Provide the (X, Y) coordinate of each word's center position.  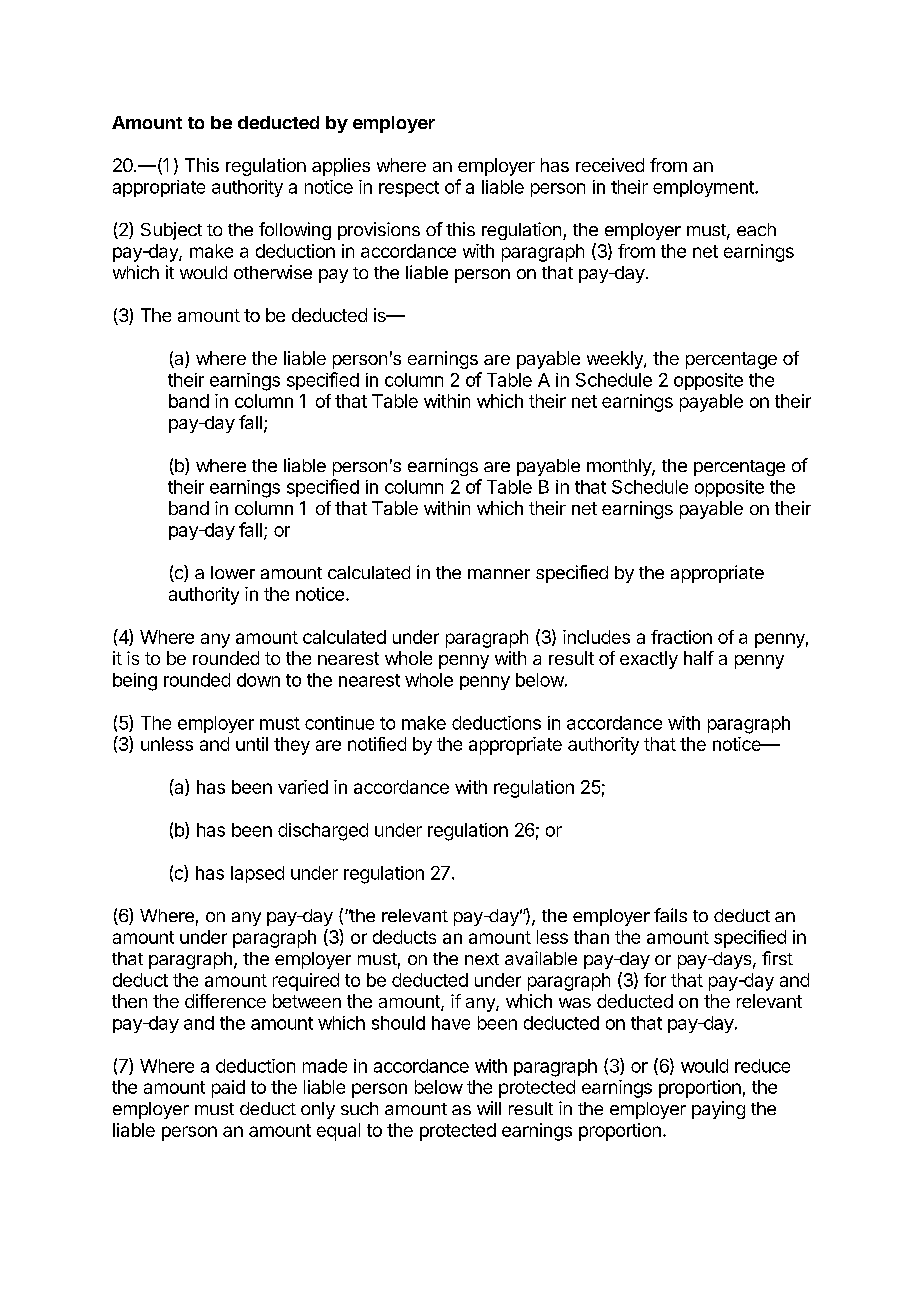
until (252, 744)
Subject (171, 231)
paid (228, 1089)
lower (233, 572)
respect (409, 189)
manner (499, 574)
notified (377, 744)
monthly (620, 467)
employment (704, 188)
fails (670, 915)
